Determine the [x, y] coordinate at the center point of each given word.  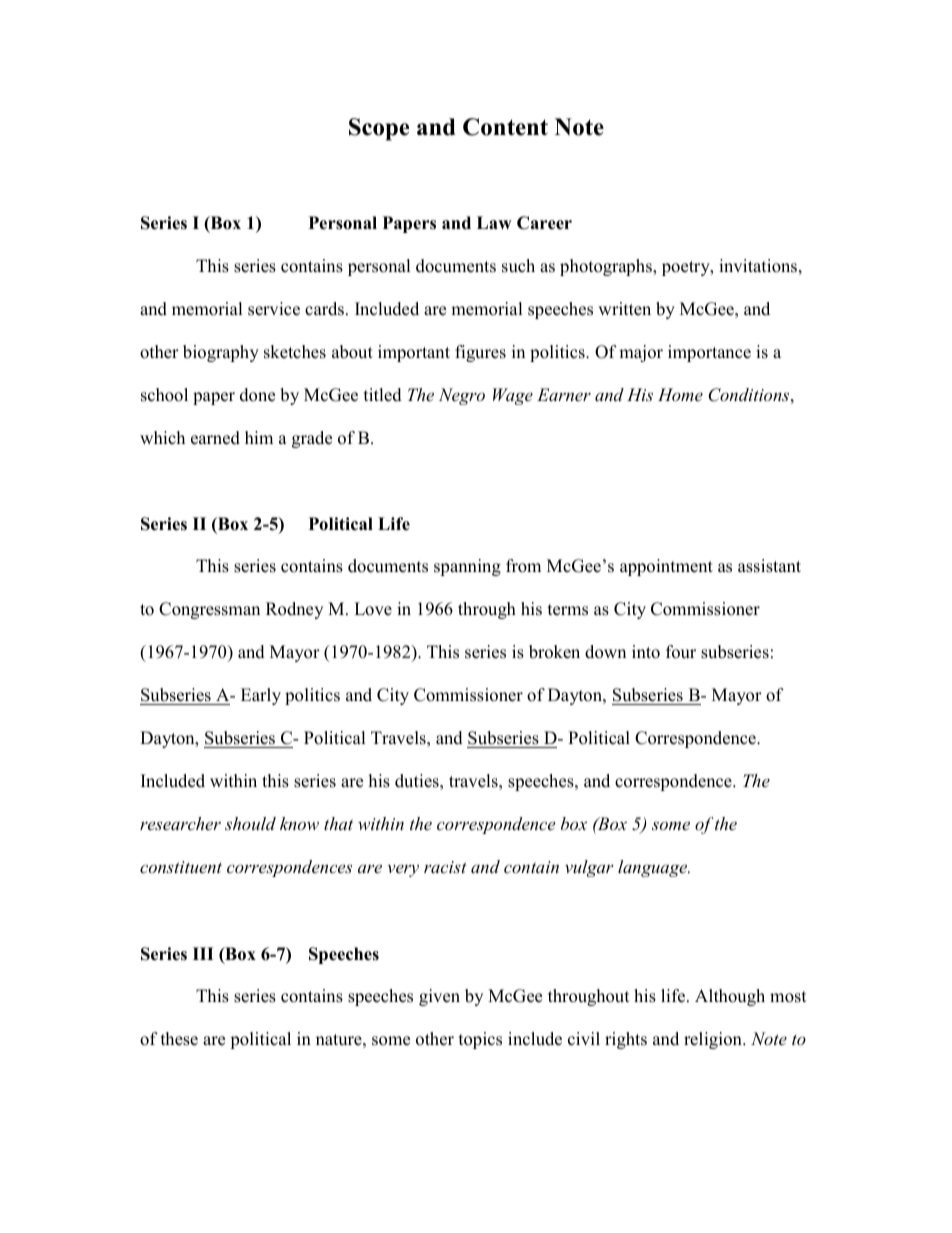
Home [680, 394]
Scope [379, 129]
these [179, 1039]
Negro [462, 396]
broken [554, 652]
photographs [607, 267]
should [250, 823]
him [259, 437]
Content [505, 127]
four [681, 652]
